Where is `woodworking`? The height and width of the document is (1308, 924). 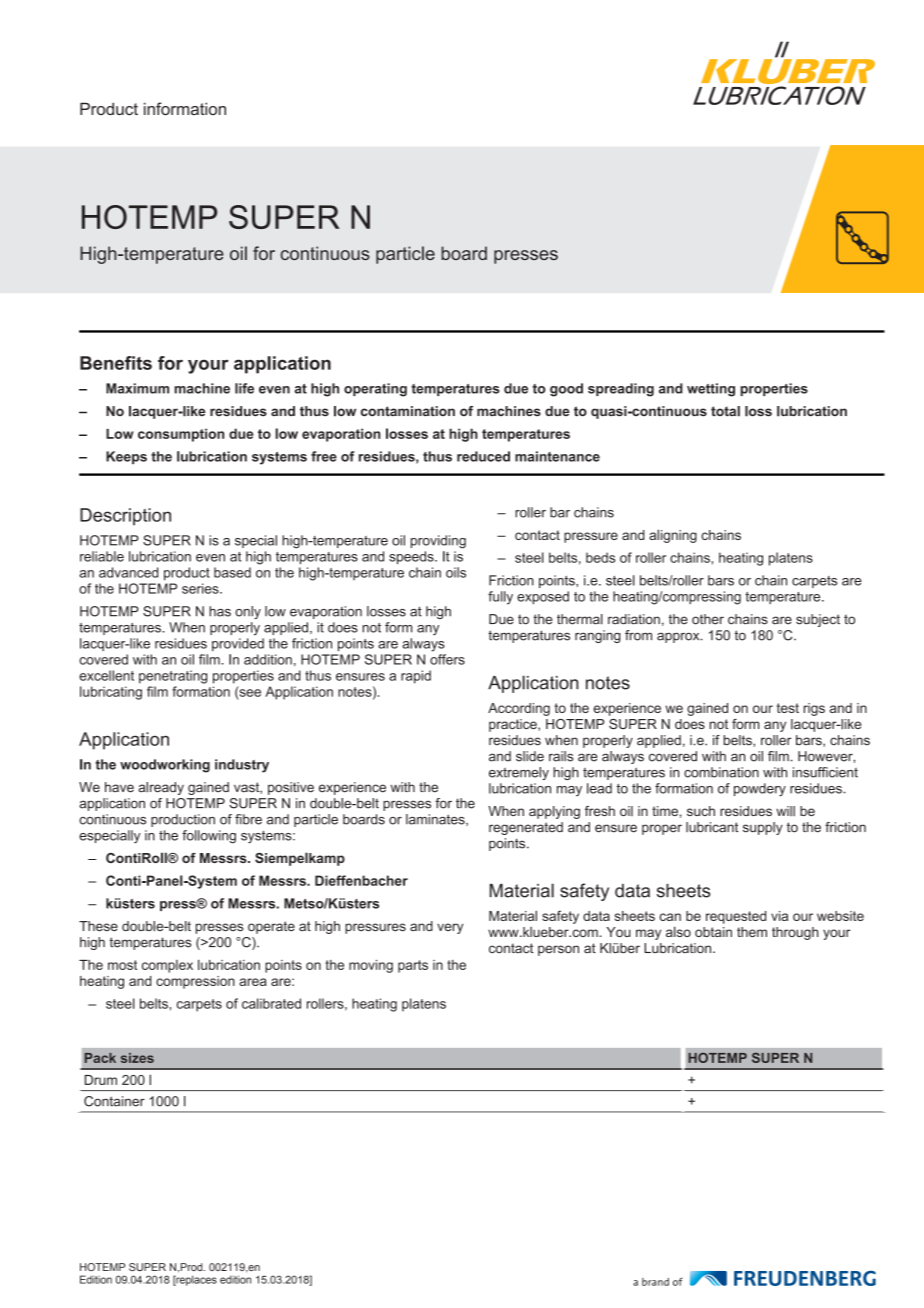 woodworking is located at coordinates (165, 766).
